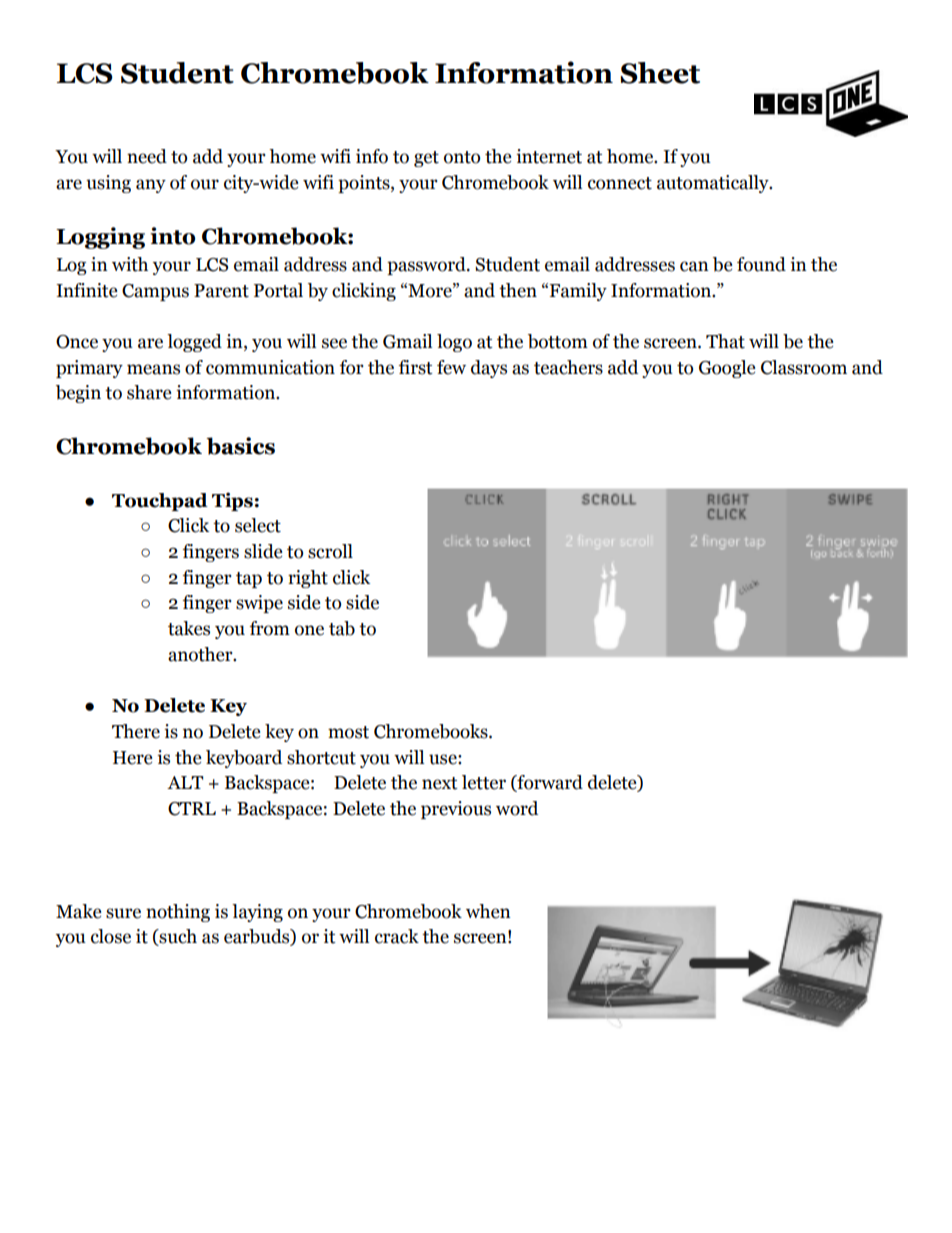  I want to click on Touchpad, so click(160, 502).
